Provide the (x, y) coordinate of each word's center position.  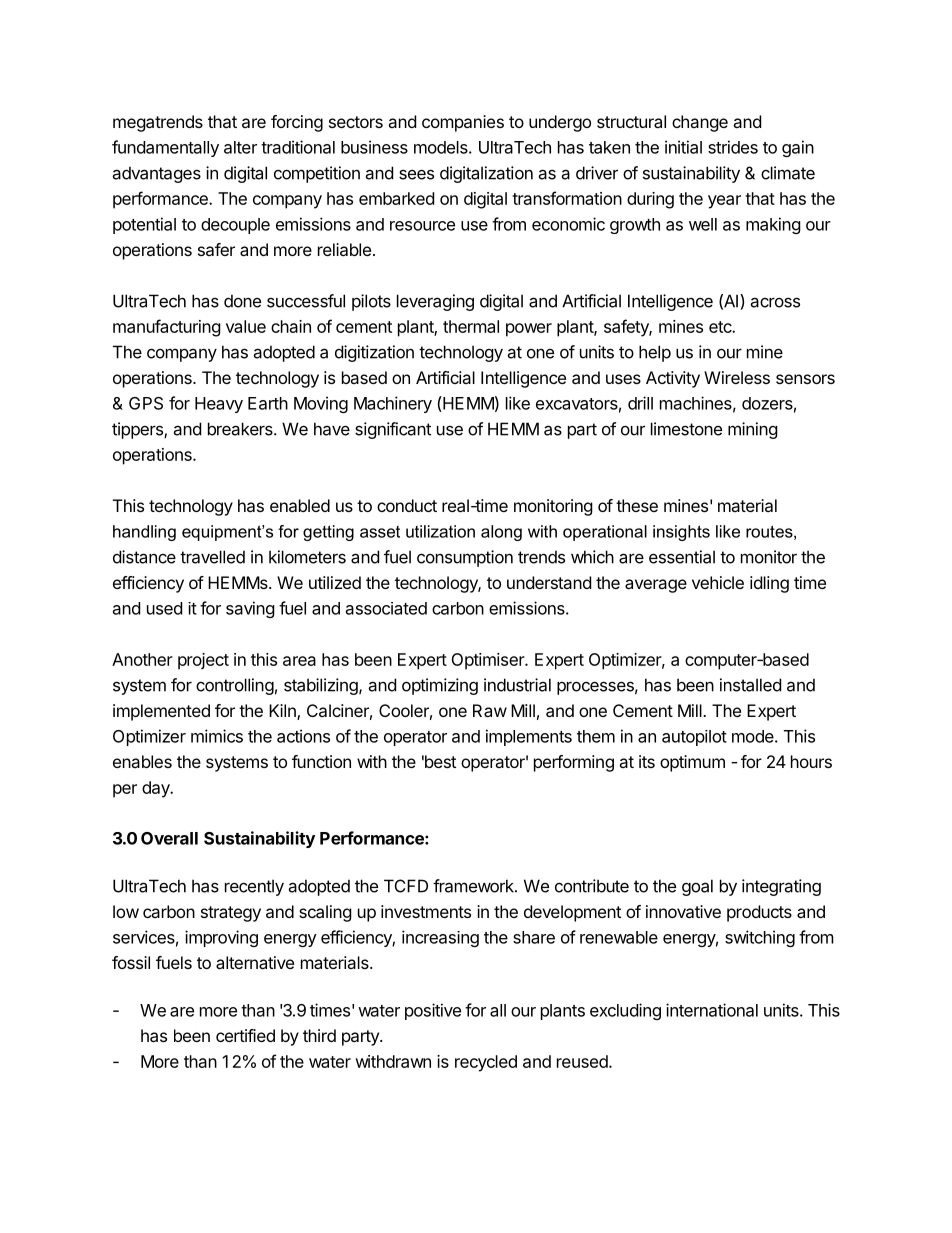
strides (733, 147)
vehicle (718, 582)
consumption (465, 558)
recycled (486, 1063)
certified (245, 1035)
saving (250, 609)
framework (474, 886)
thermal (471, 326)
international (712, 1010)
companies (463, 123)
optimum (692, 763)
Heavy (219, 405)
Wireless (737, 377)
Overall (169, 838)
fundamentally (165, 148)
